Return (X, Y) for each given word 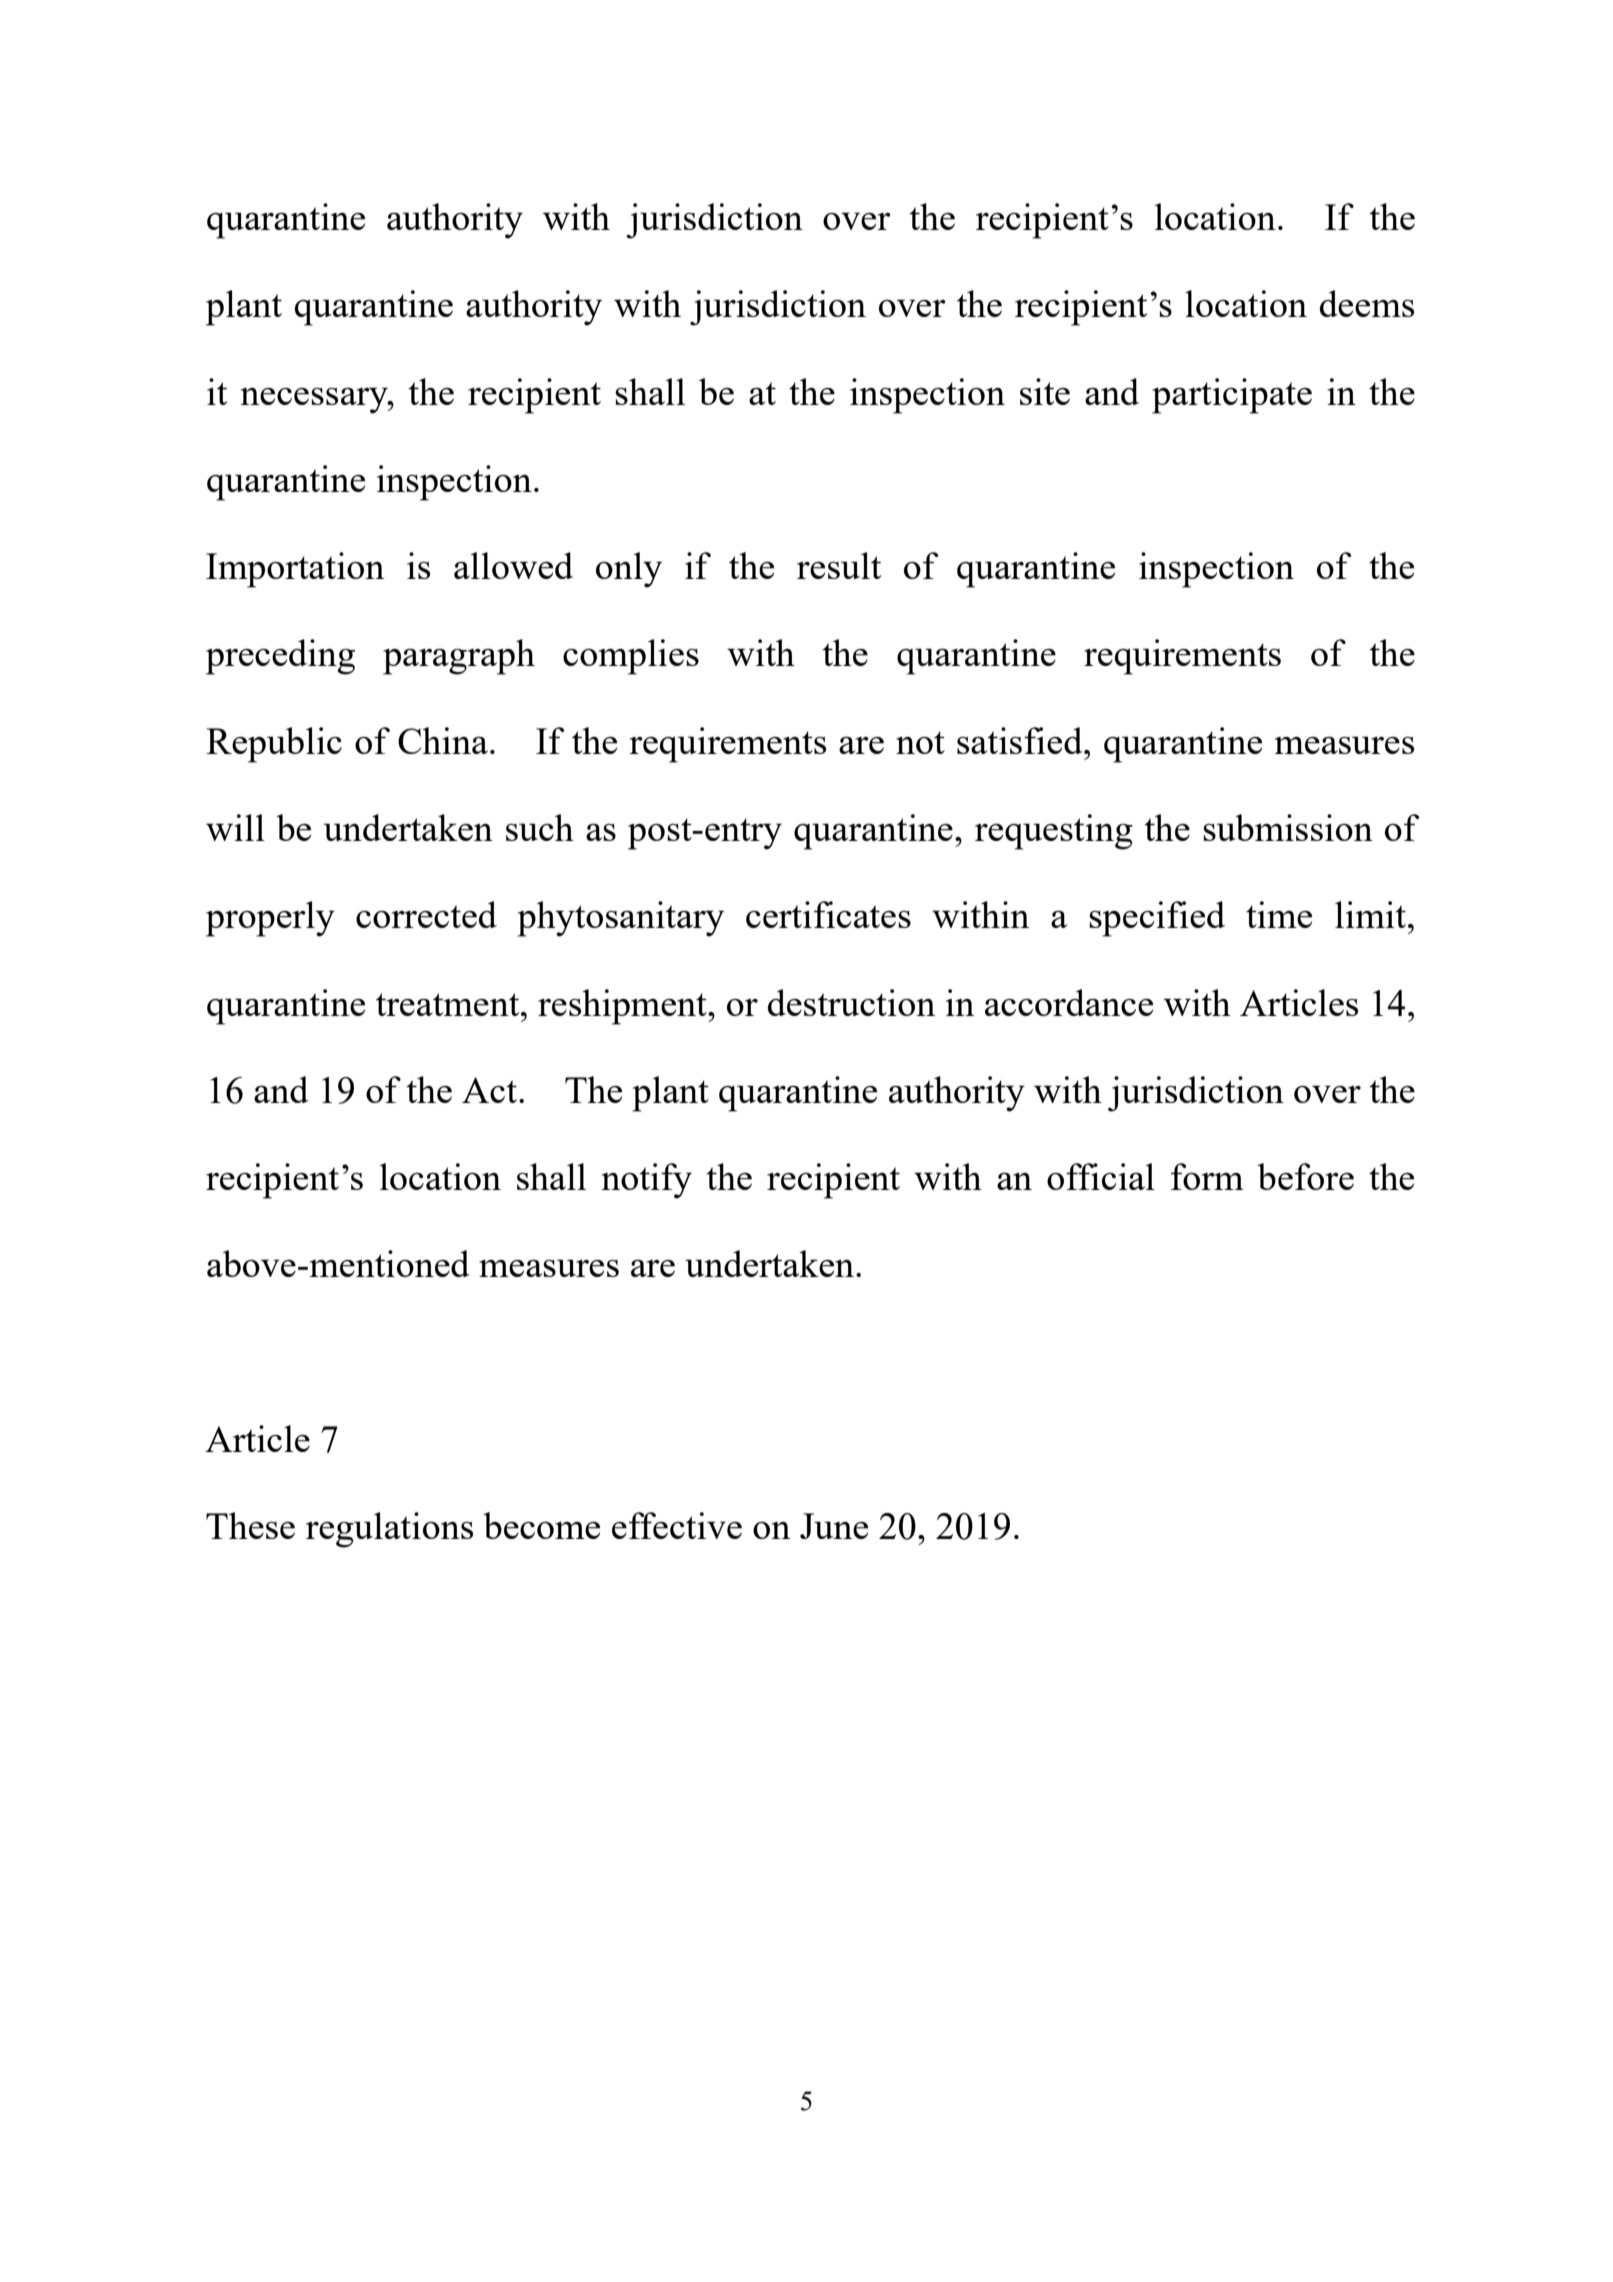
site (1045, 391)
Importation (295, 570)
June (834, 1526)
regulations (389, 1530)
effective (677, 1525)
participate (1232, 396)
